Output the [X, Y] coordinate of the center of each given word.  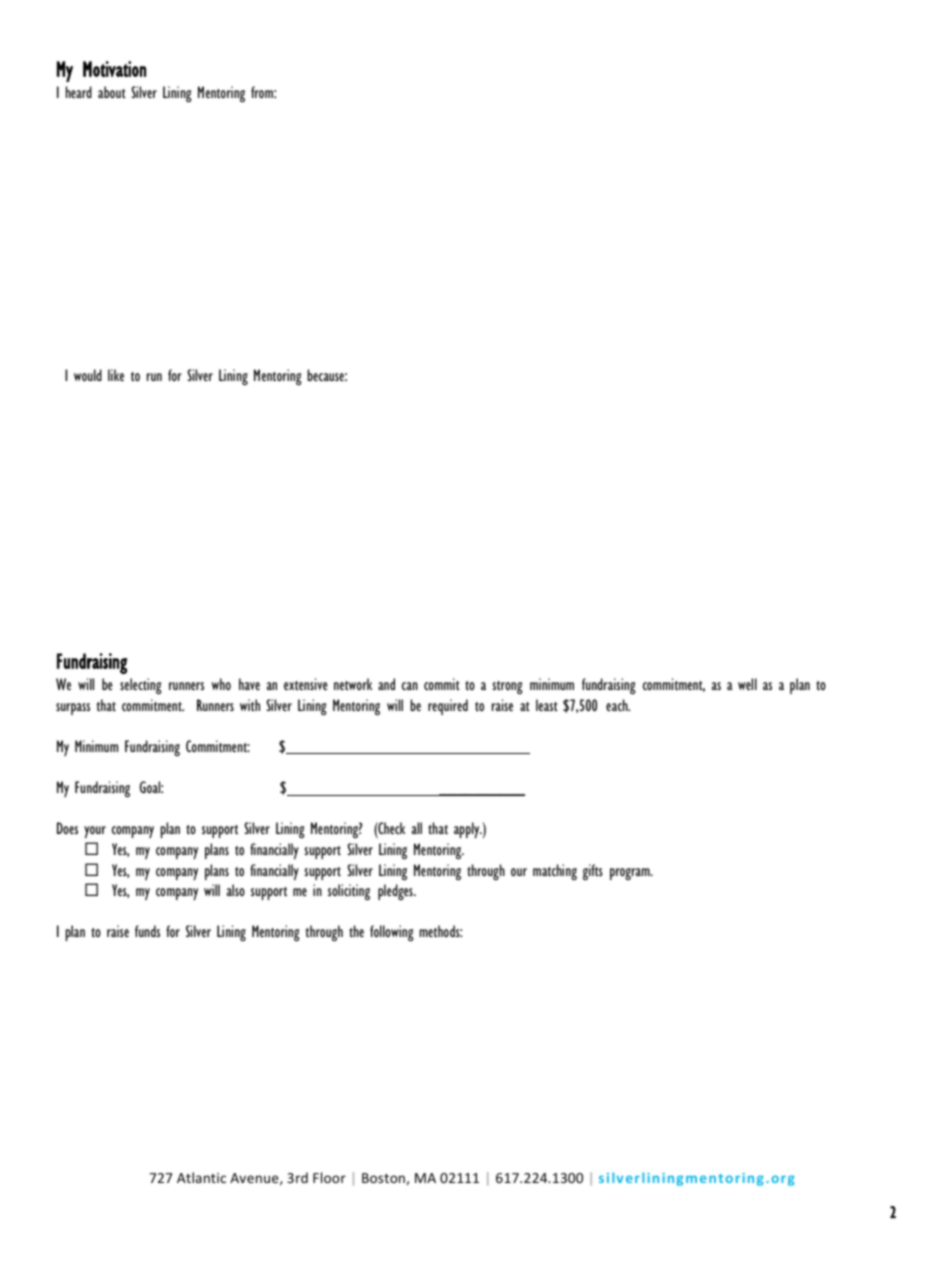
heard [79, 92]
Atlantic [201, 1177]
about [112, 92]
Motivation [114, 69]
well [747, 684]
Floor [329, 1177]
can [410, 686]
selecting [140, 686]
